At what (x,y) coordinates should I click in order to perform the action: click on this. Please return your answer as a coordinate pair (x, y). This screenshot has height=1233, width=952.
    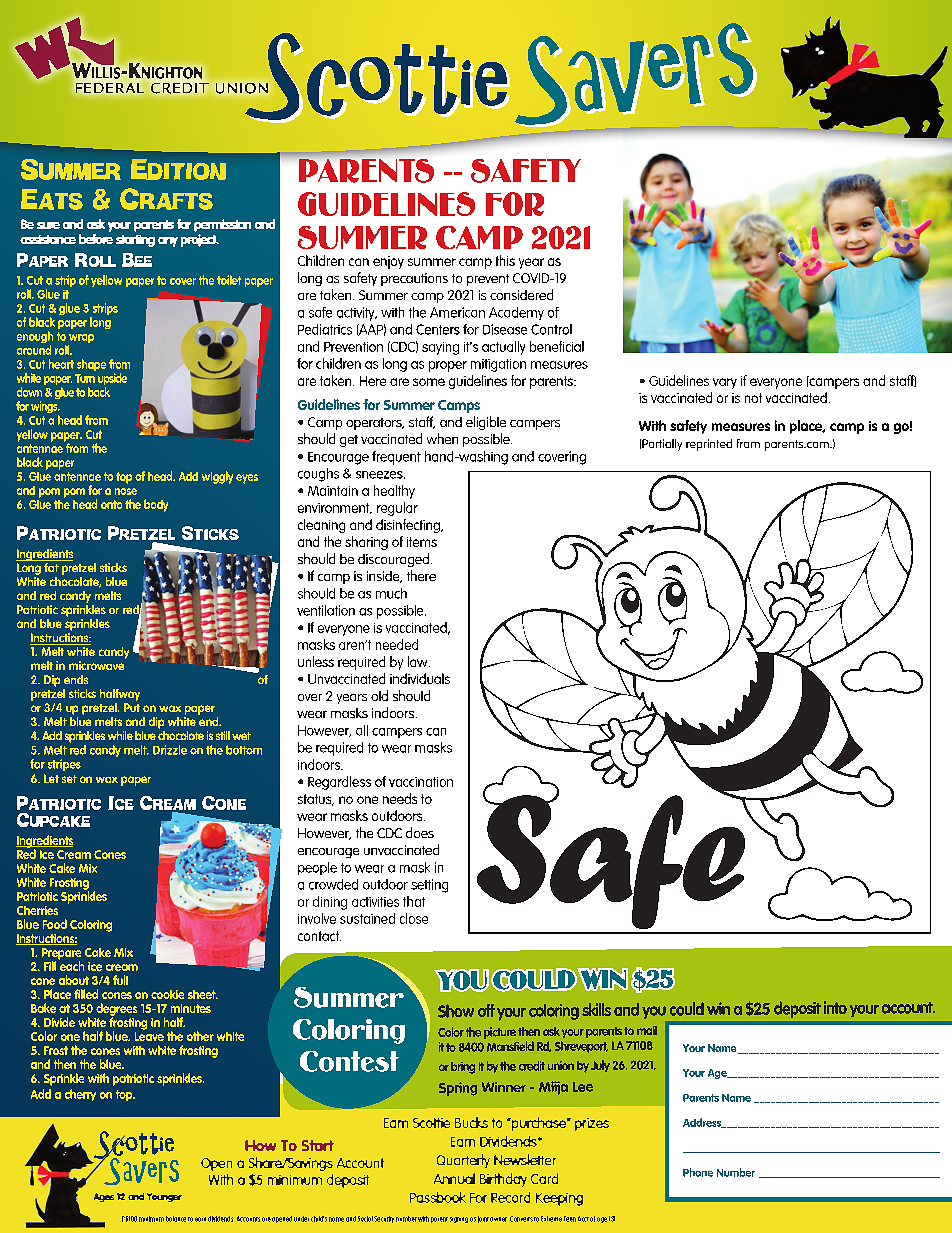
    Looking at the image, I should click on (505, 260).
